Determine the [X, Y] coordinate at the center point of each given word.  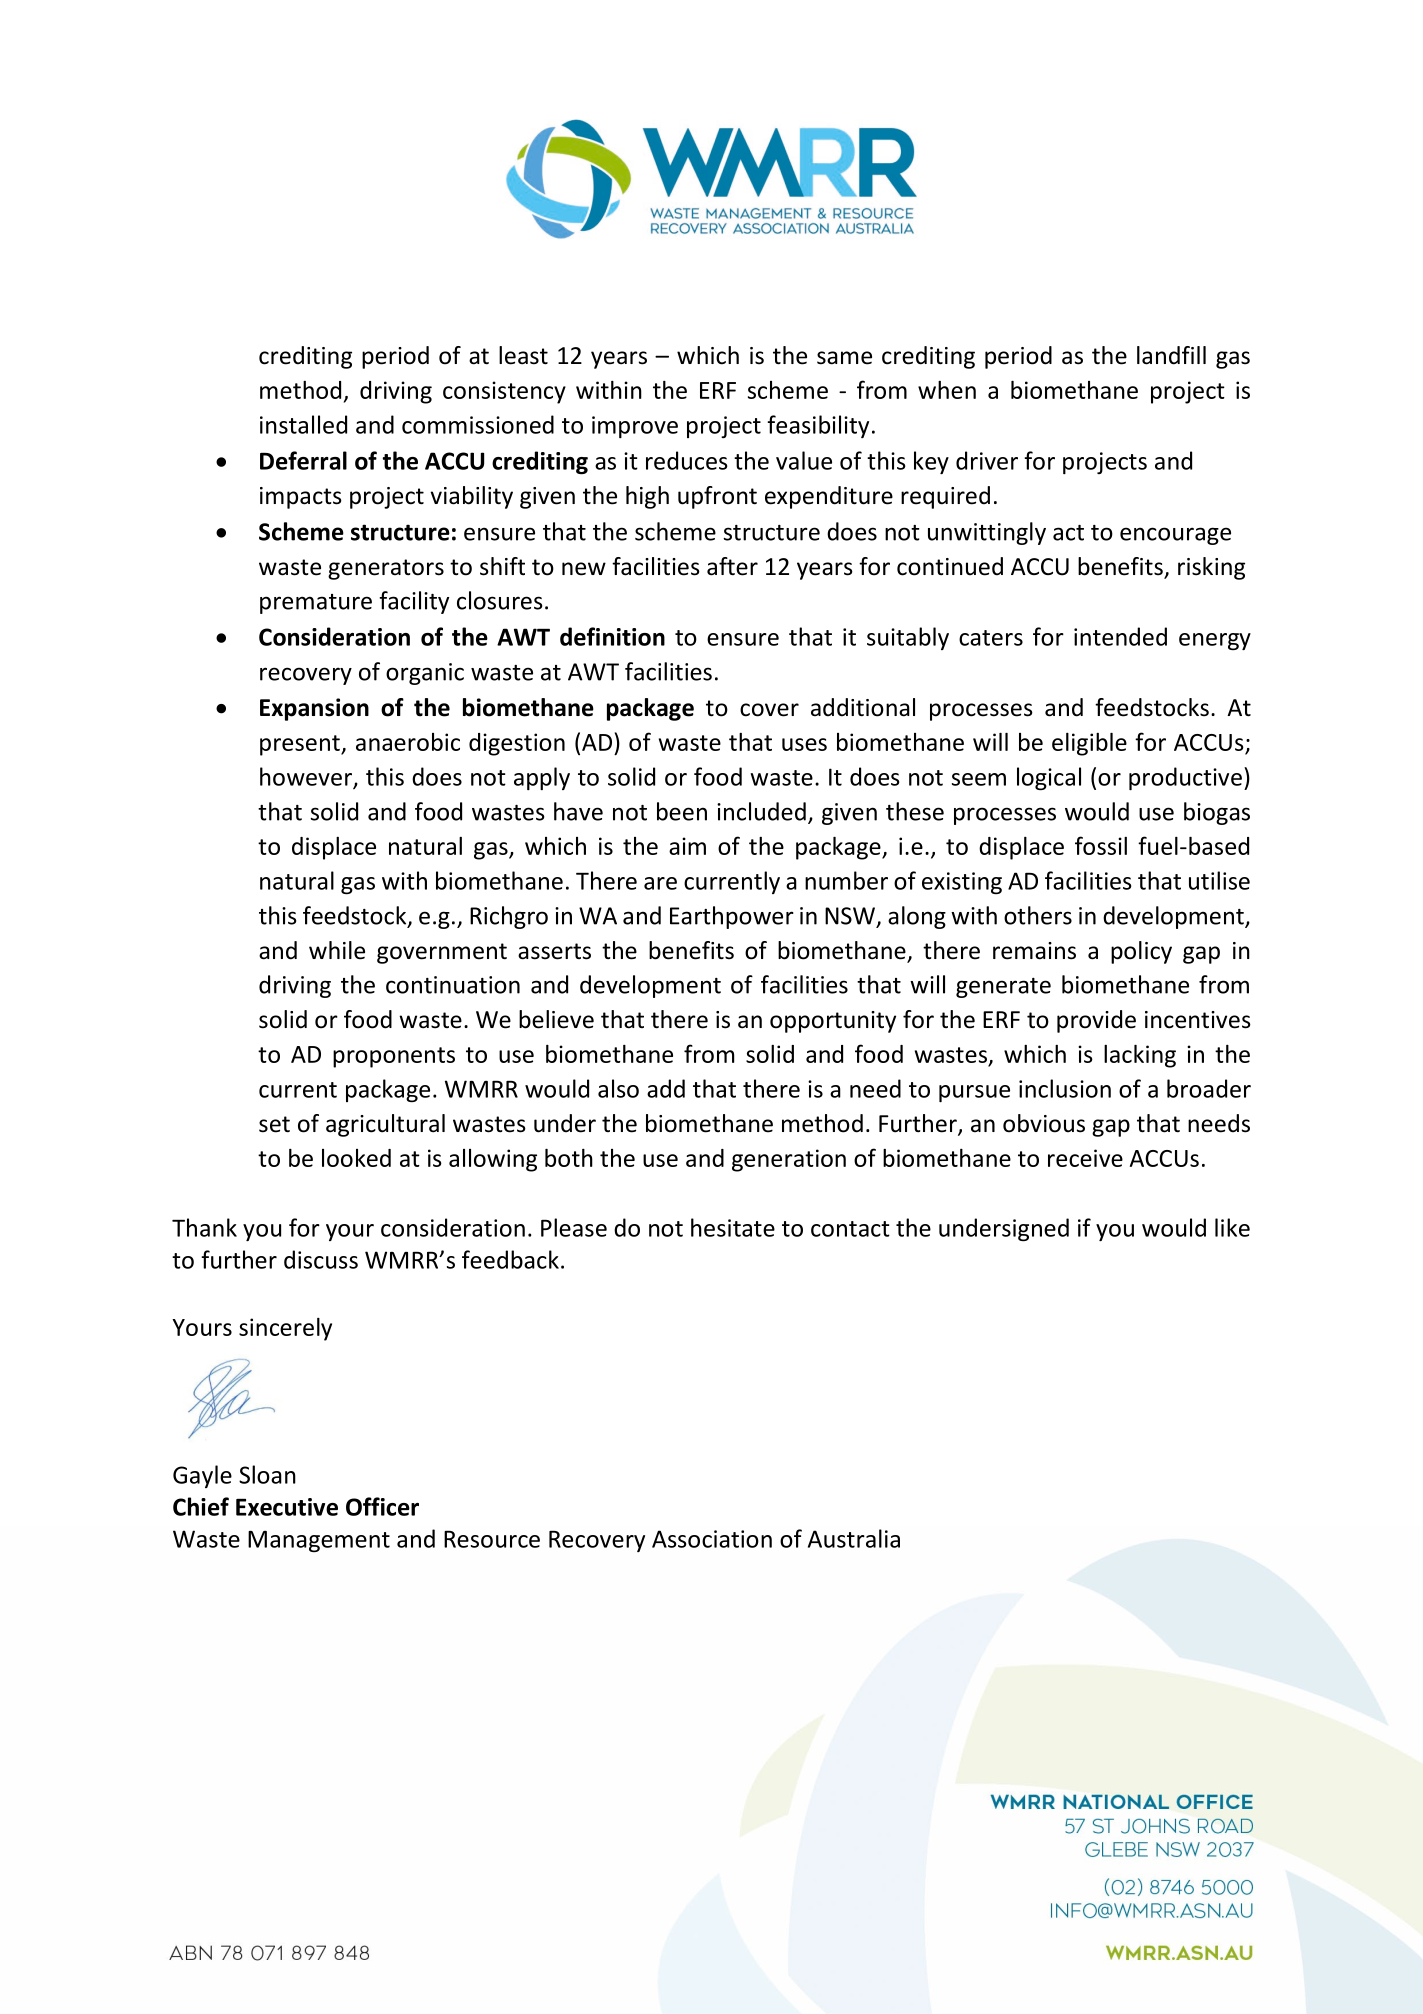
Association [712, 1539]
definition [612, 636]
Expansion [314, 709]
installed [303, 424]
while [337, 950]
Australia [854, 1538]
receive [1085, 1158]
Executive [287, 1507]
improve [635, 427]
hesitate [733, 1227]
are [660, 883]
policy [1141, 952]
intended [1120, 636]
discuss [321, 1259]
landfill [1171, 355]
